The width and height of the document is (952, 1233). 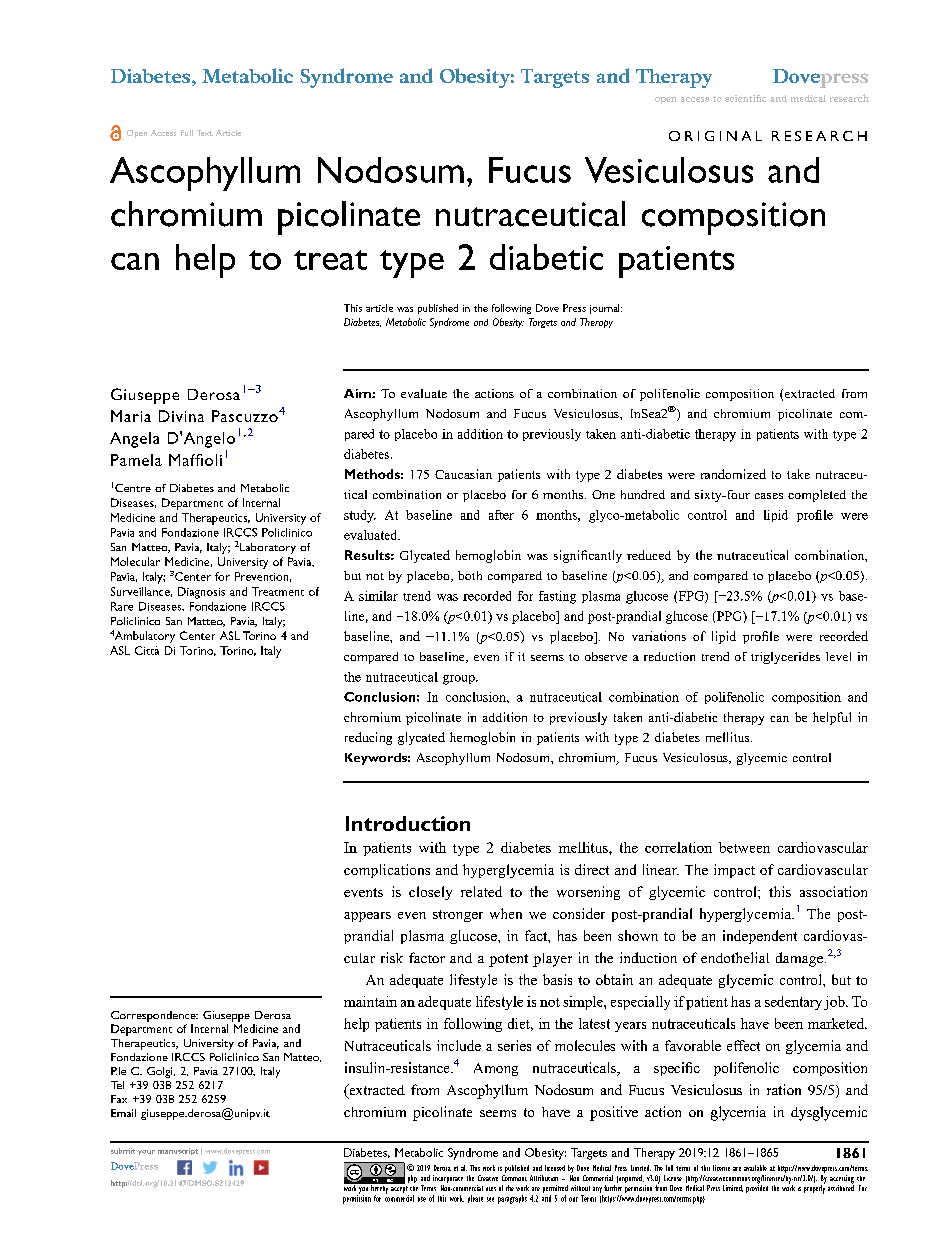 What do you see at coordinates (460, 680) in the document?
I see `group` at bounding box center [460, 680].
